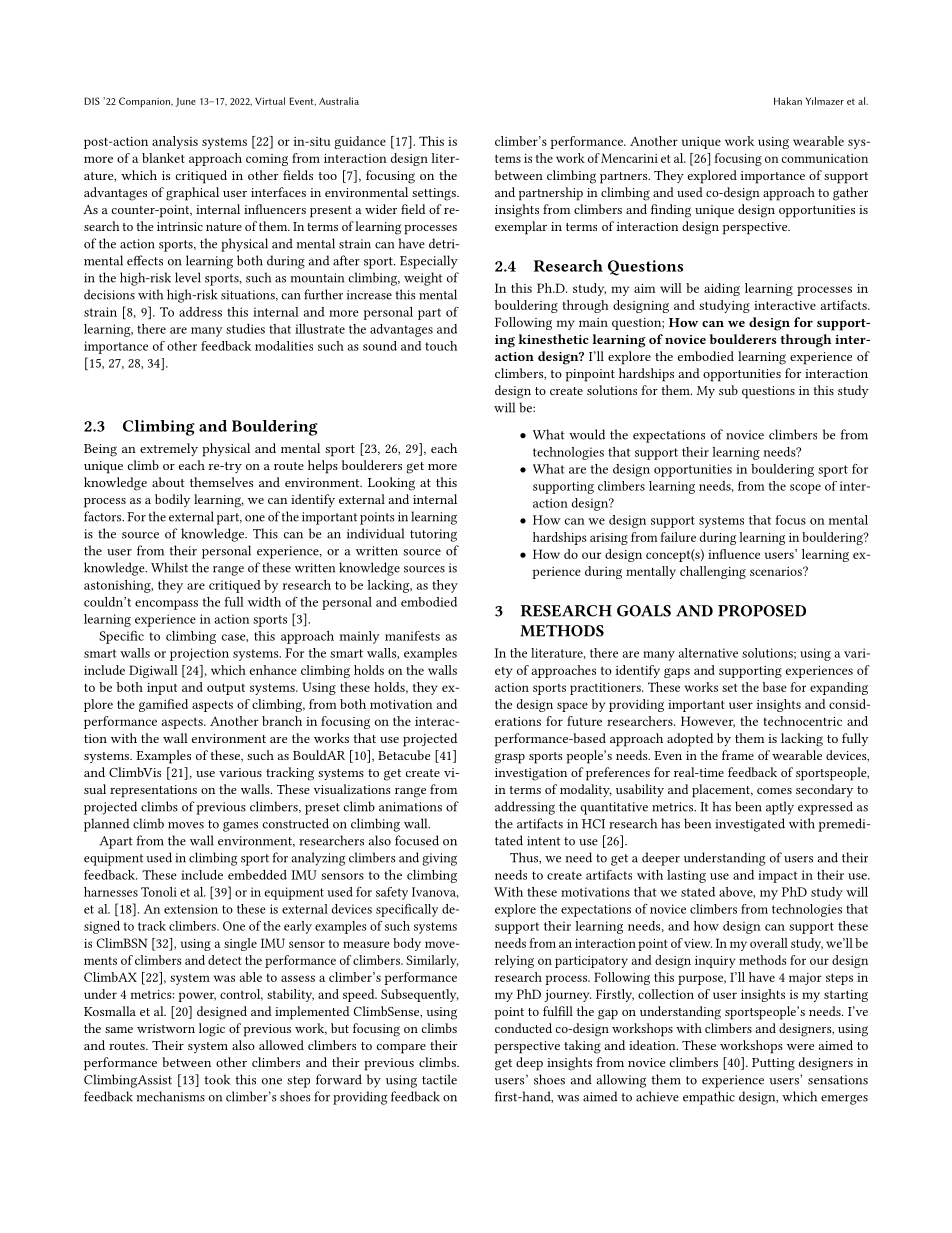 This document has height=1233, width=952. Describe the element at coordinates (722, 289) in the document. I see `aiding` at that location.
